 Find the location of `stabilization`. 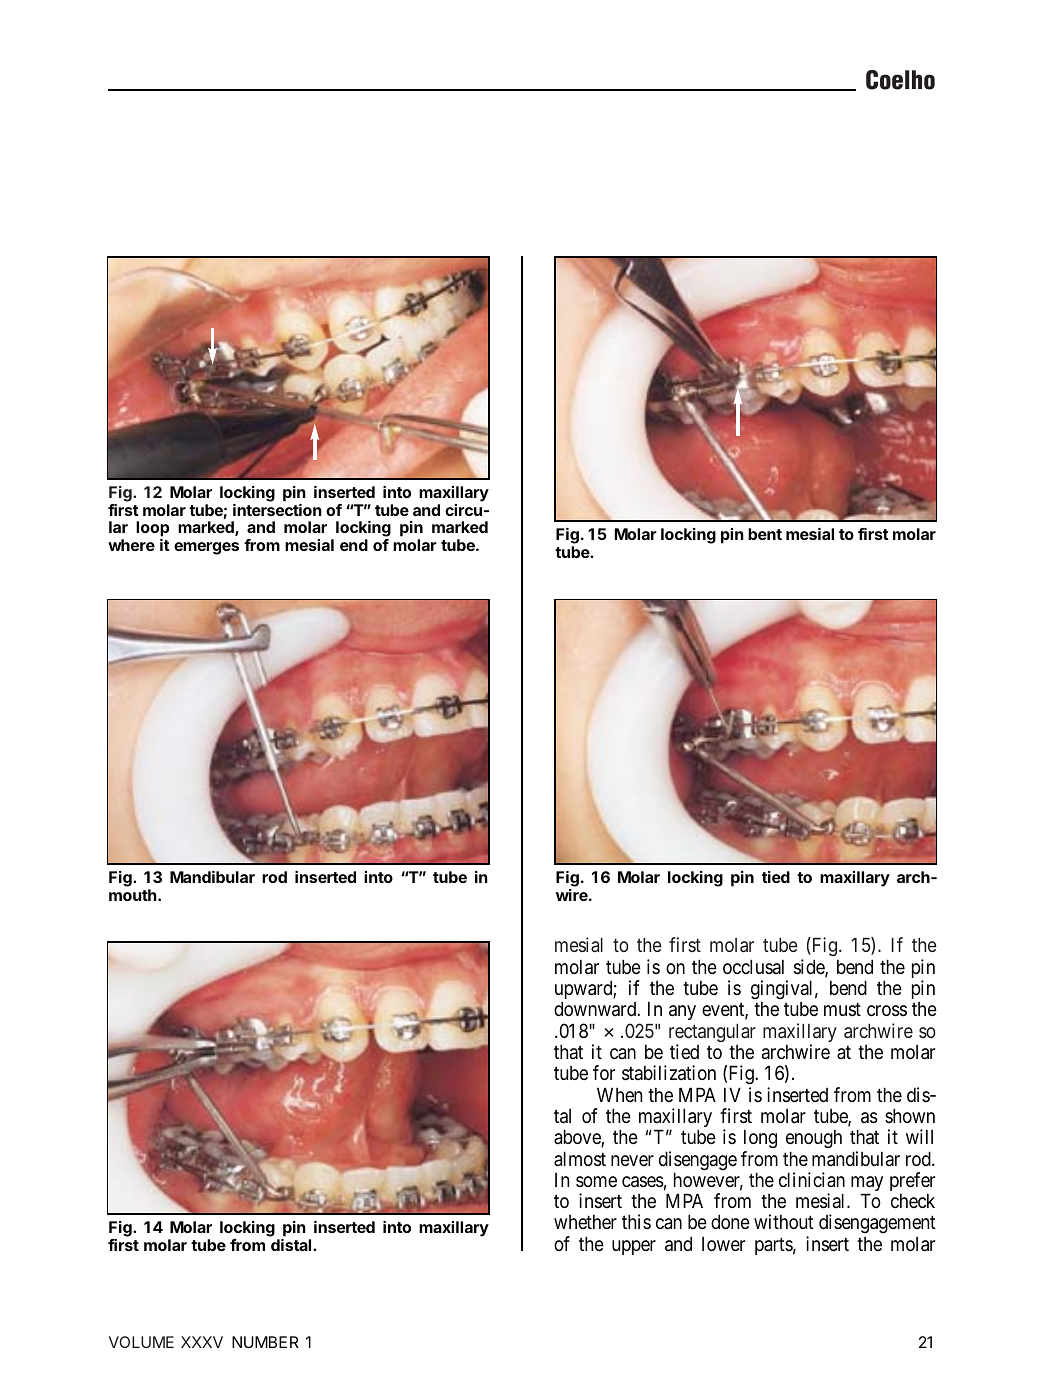

stabilization is located at coordinates (669, 1073).
